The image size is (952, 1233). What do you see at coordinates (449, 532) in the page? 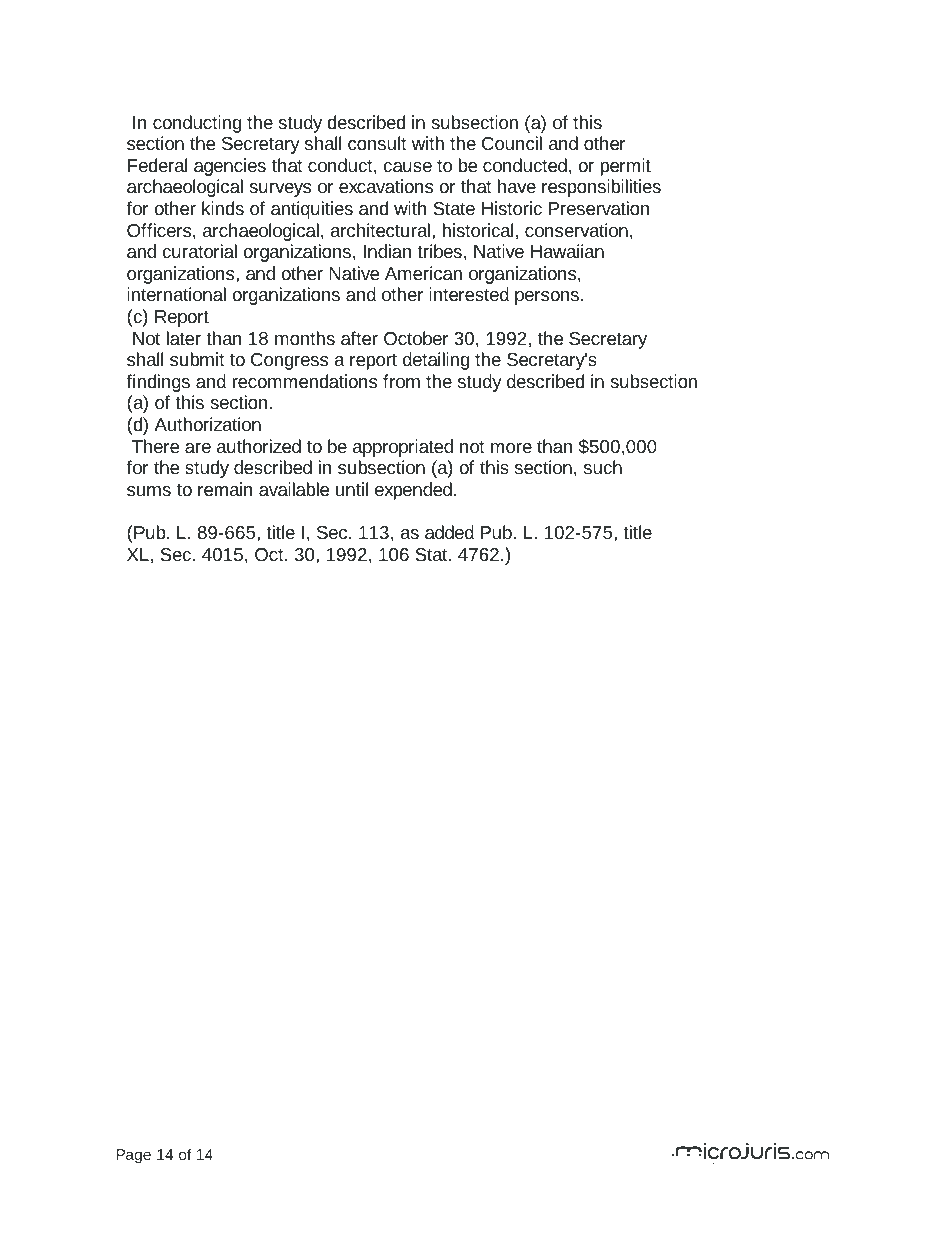
I see `added` at bounding box center [449, 532].
